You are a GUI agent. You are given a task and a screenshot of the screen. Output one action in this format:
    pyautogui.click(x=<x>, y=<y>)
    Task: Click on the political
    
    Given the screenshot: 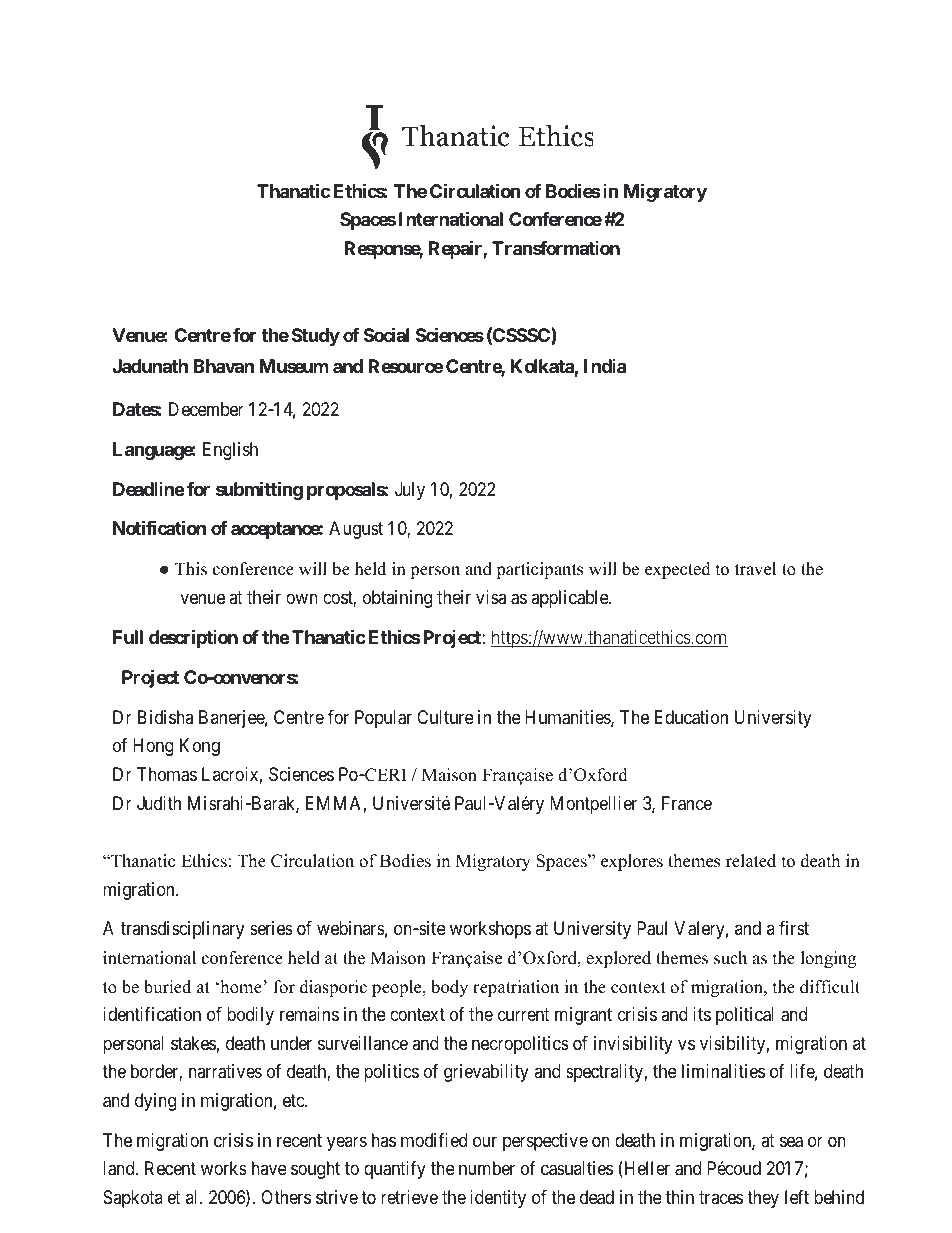 What is the action you would take?
    pyautogui.click(x=745, y=1016)
